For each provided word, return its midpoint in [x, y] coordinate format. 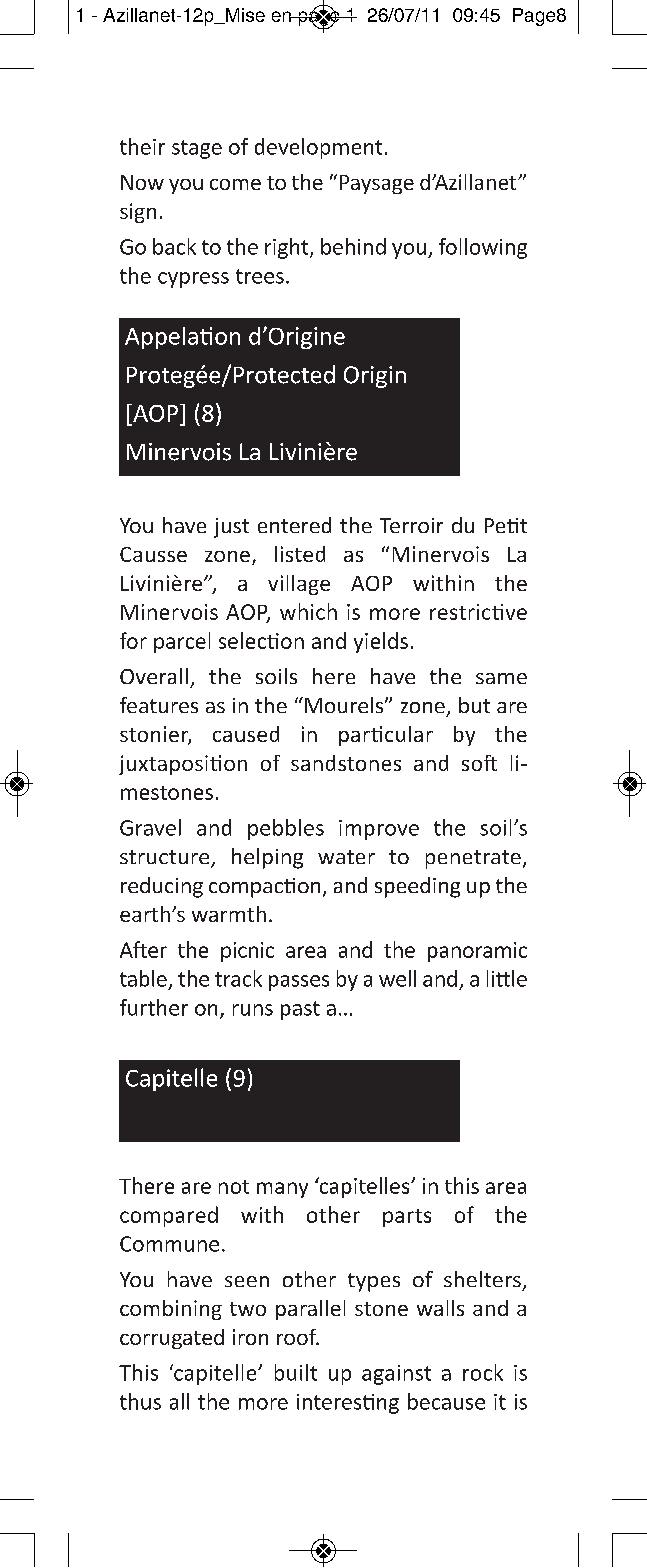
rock [483, 1372]
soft [479, 763]
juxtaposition [183, 765]
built [296, 1372]
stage [197, 149]
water [346, 857]
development [318, 148]
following [483, 248]
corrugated [172, 1339]
